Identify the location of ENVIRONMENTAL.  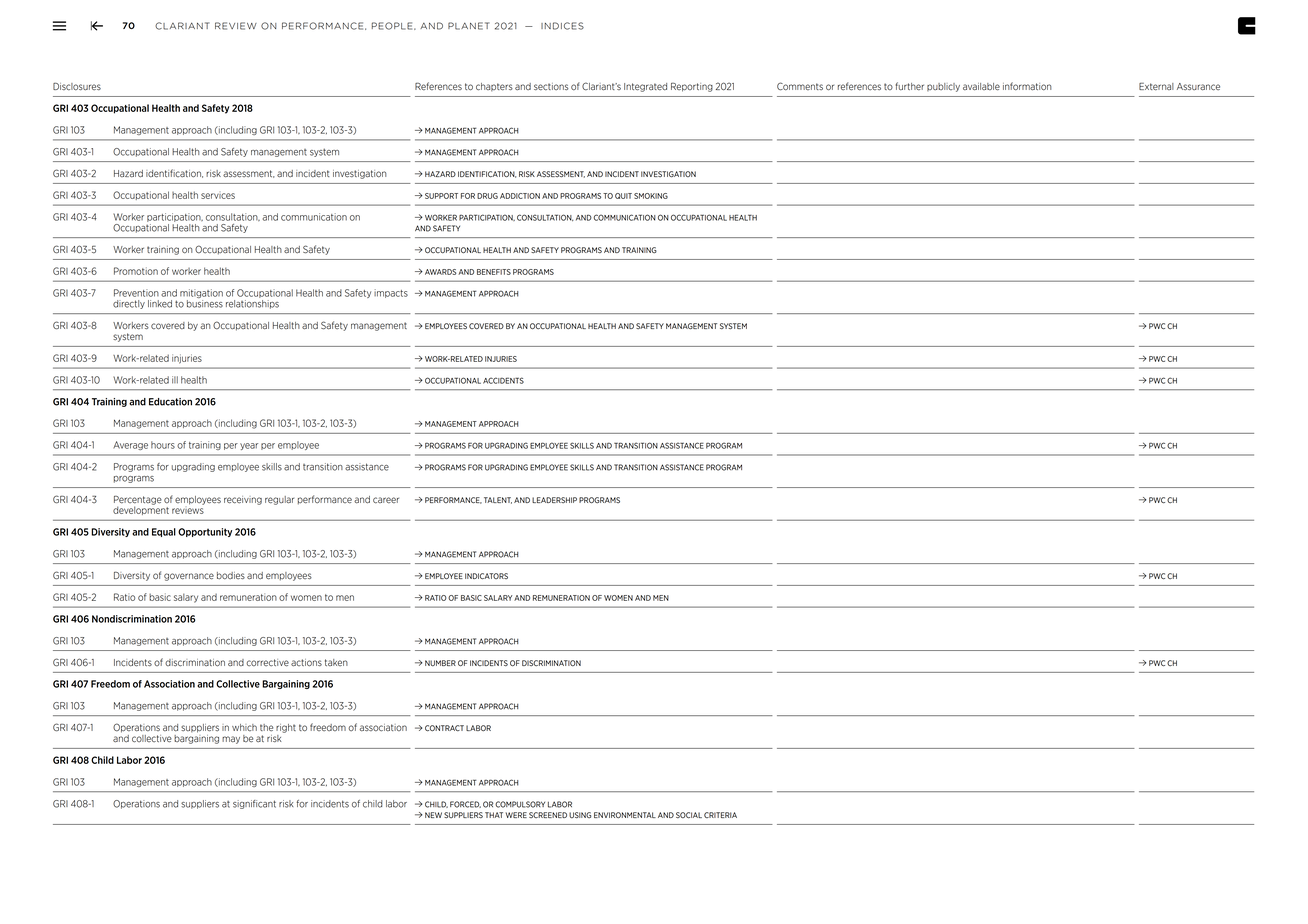
(625, 815).
